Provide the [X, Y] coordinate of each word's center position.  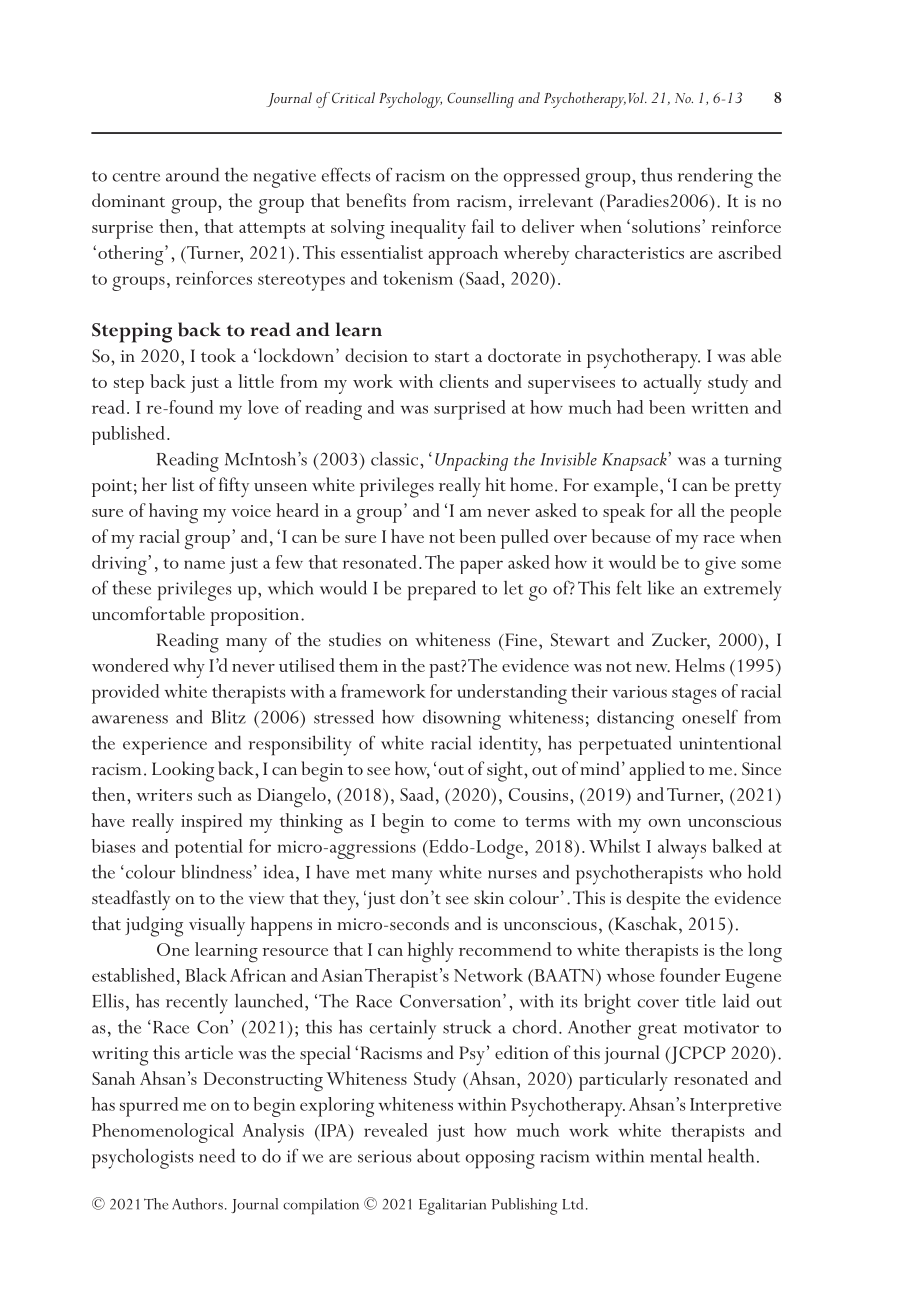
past [445, 669]
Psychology [410, 100]
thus [656, 175]
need [217, 1155]
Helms [700, 665]
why [189, 668]
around [192, 174]
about [438, 1155]
